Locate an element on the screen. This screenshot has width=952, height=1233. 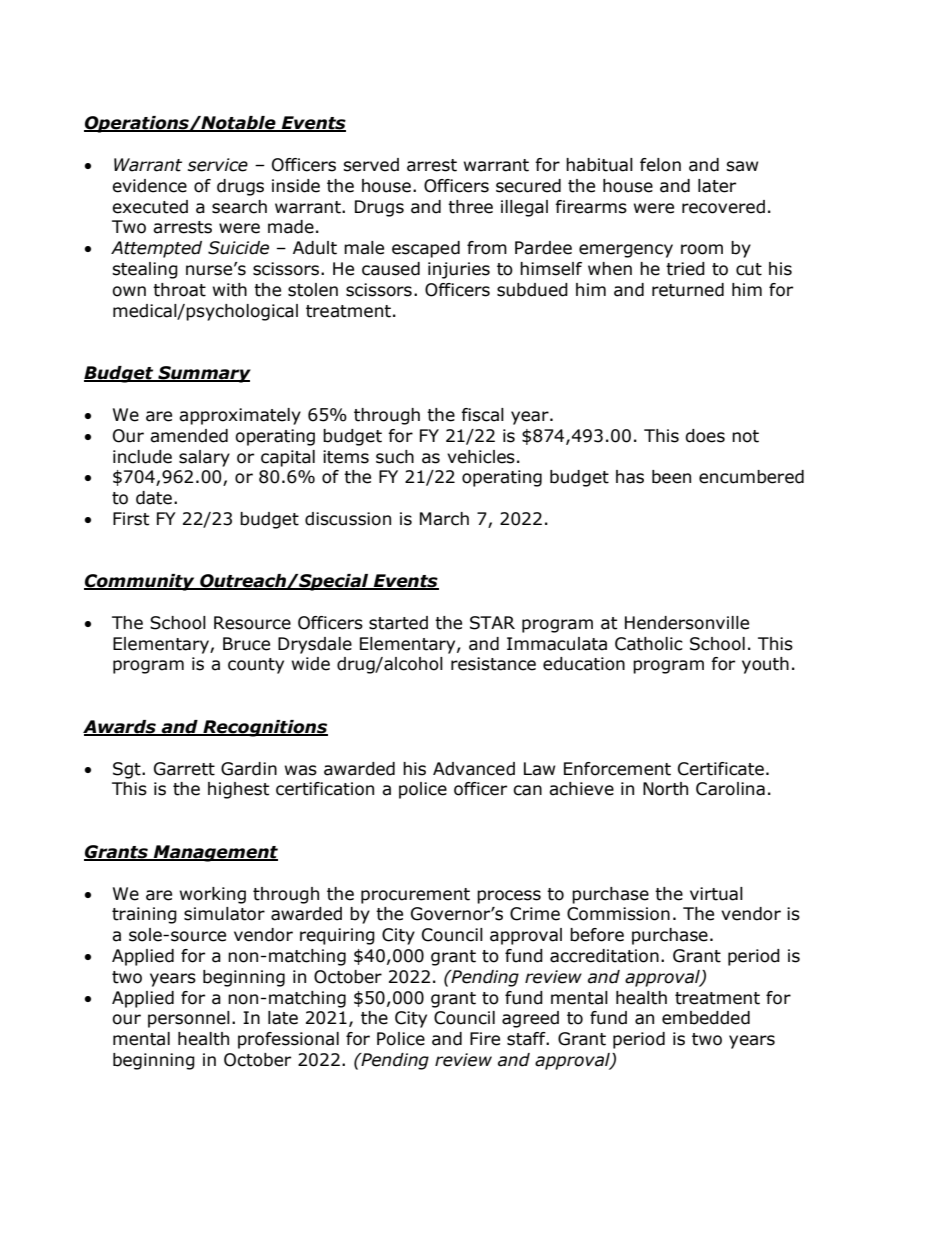
does is located at coordinates (705, 436).
